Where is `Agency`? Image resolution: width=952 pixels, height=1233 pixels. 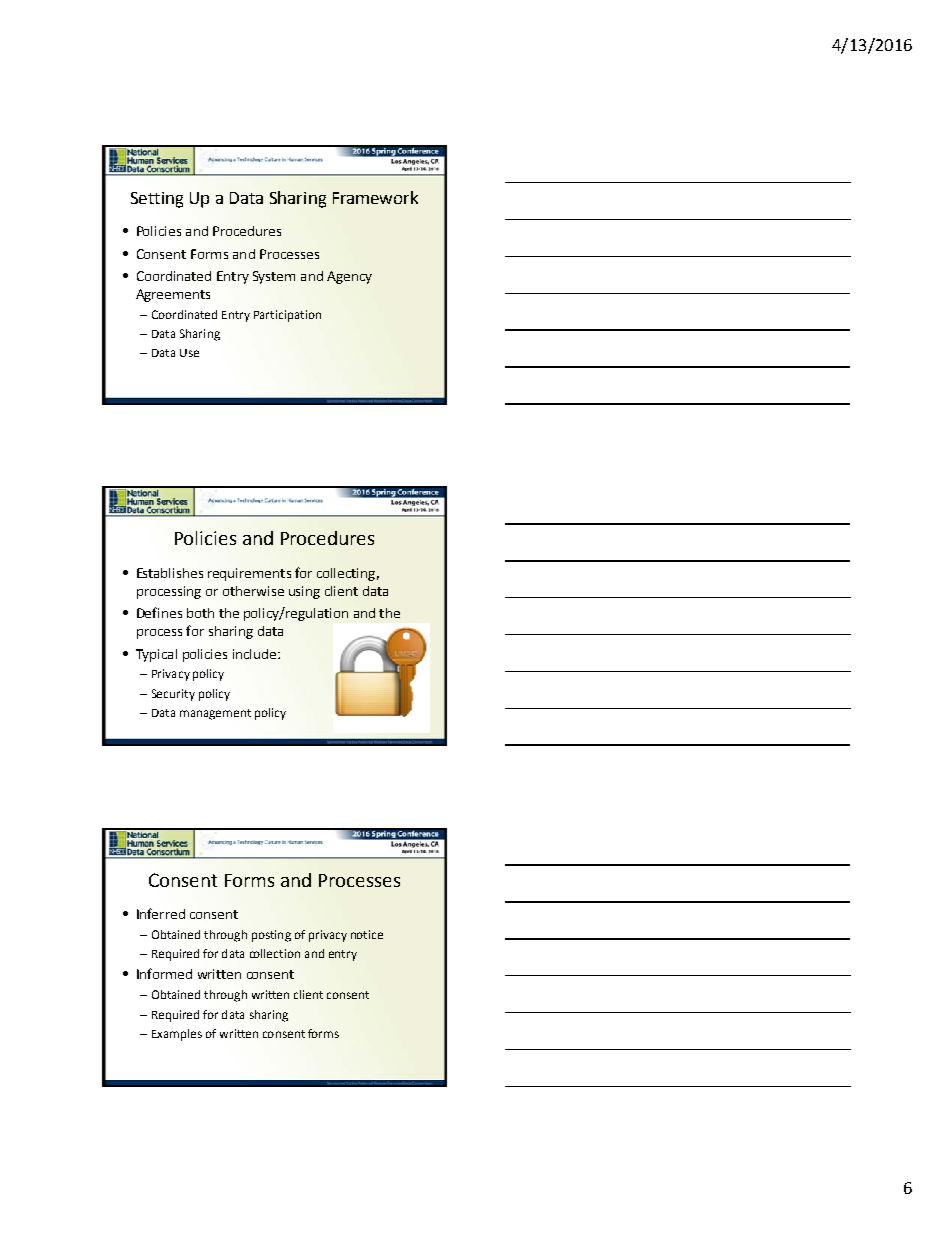
Agency is located at coordinates (349, 277).
